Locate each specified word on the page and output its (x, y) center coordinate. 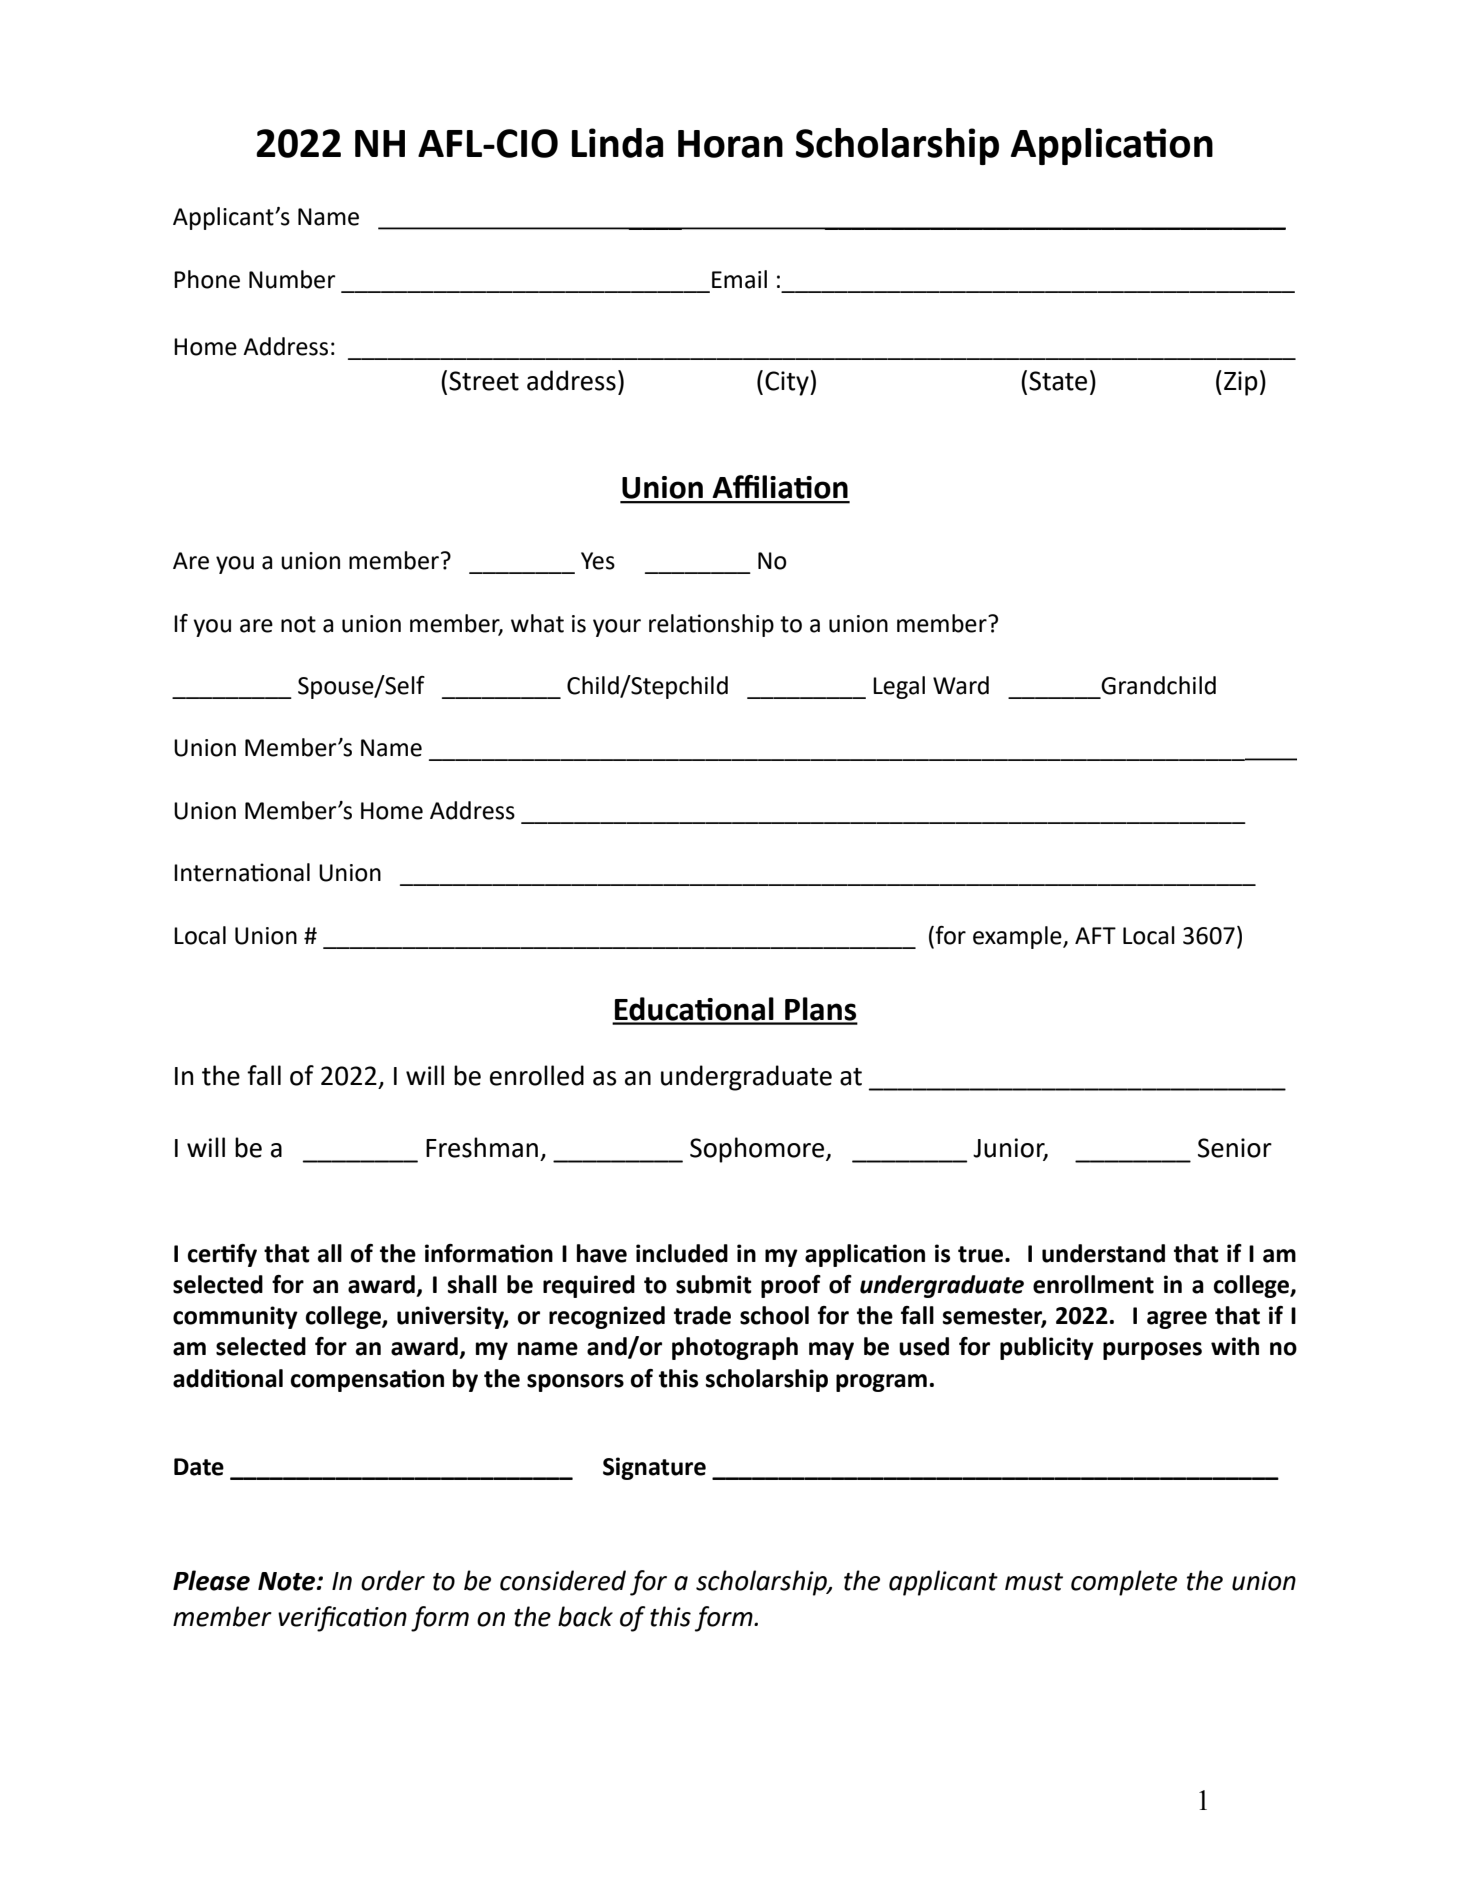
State (1058, 381)
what (537, 623)
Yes (598, 561)
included (682, 1253)
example (1018, 937)
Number (292, 279)
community (235, 1317)
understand (1103, 1253)
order (393, 1580)
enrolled (537, 1075)
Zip (1241, 383)
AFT (1095, 935)
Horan (730, 144)
